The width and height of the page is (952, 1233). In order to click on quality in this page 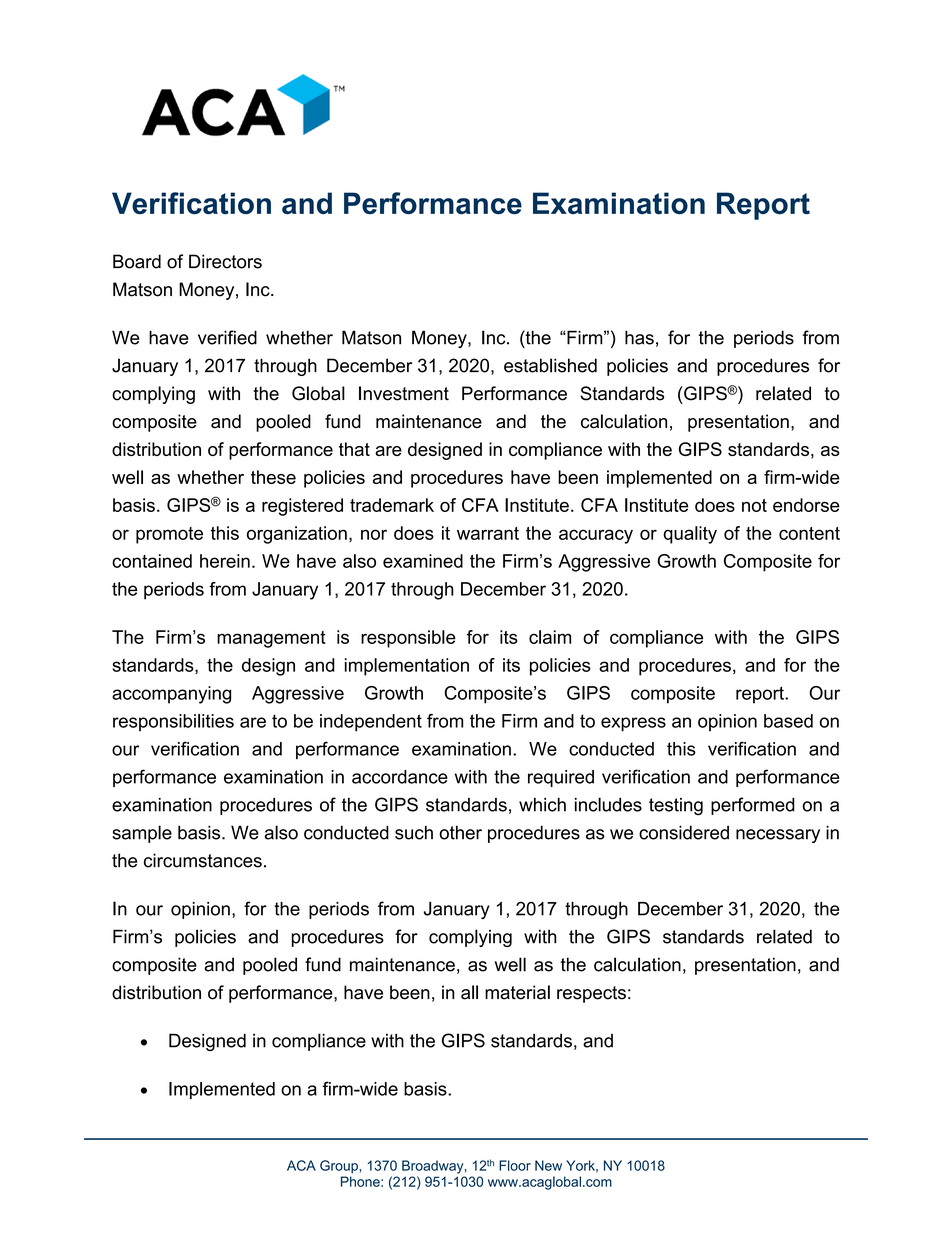, I will do `click(690, 535)`.
